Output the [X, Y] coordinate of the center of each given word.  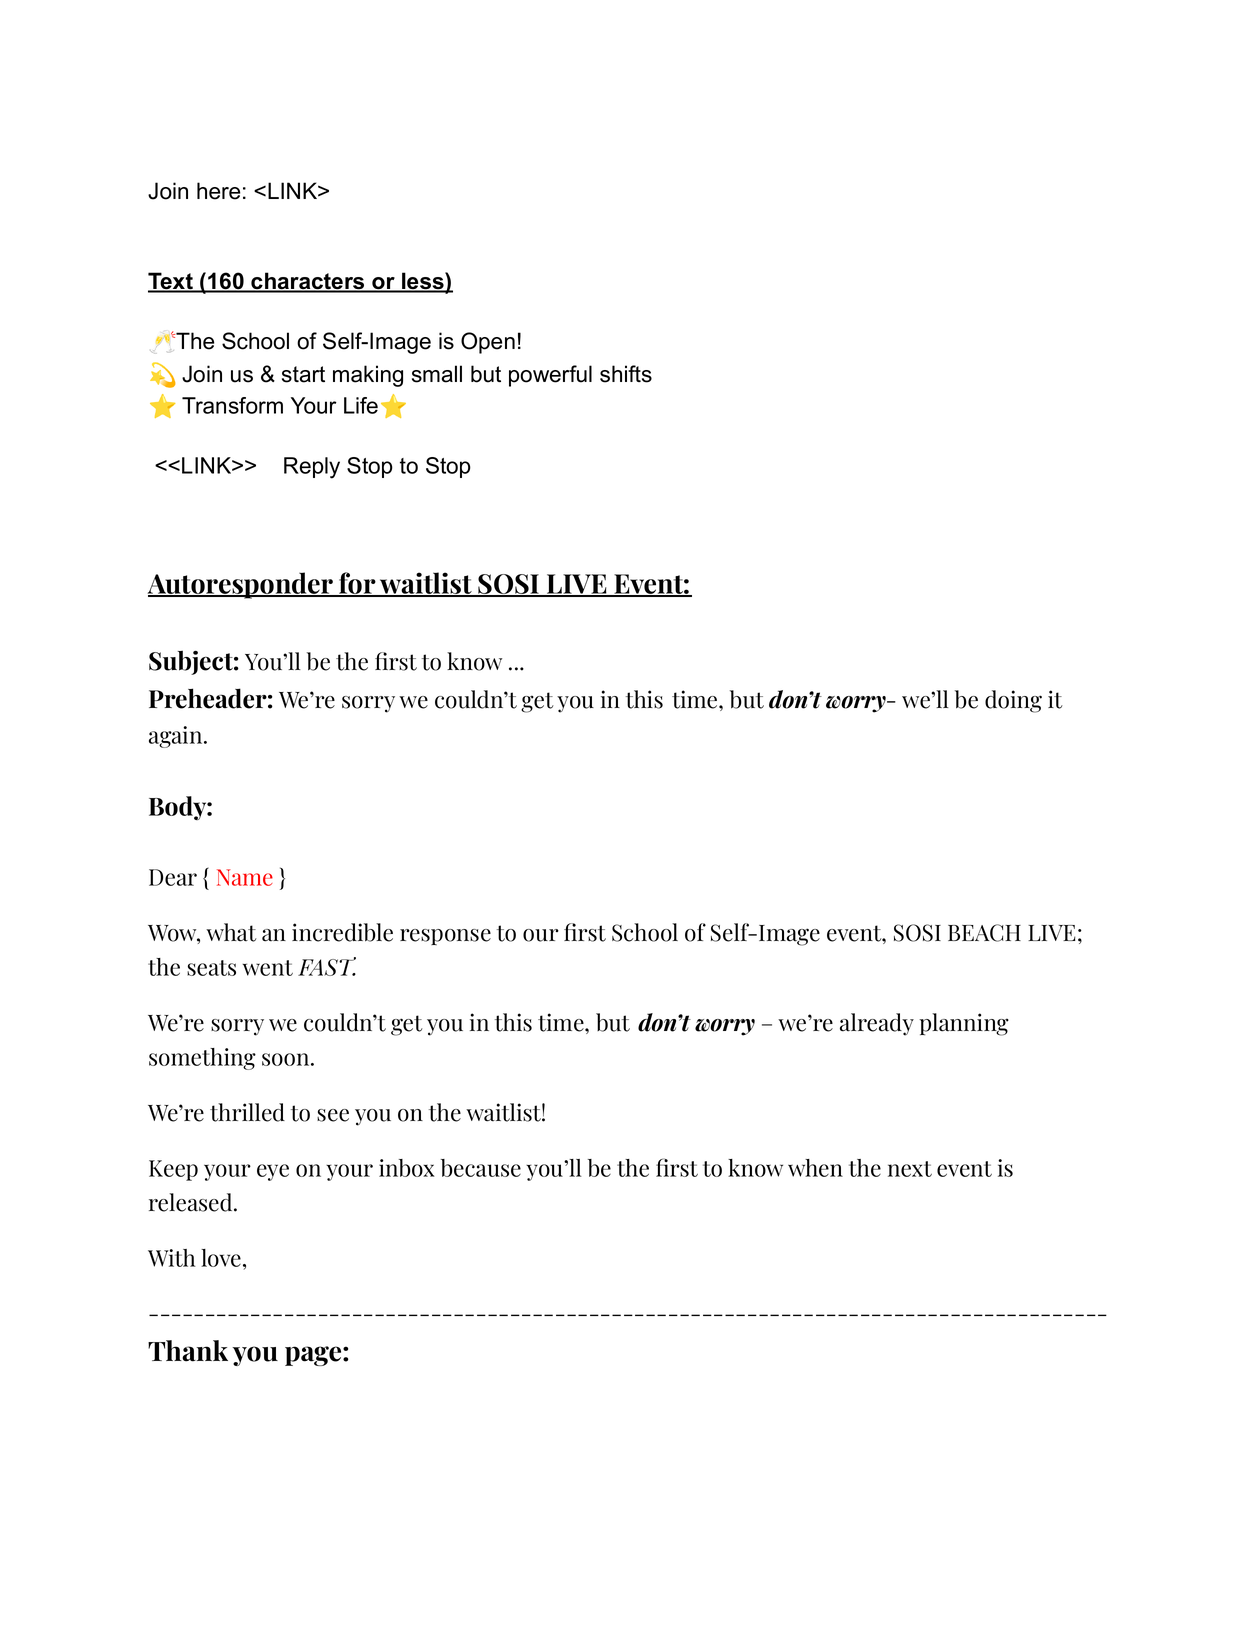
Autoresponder [242, 585]
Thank [188, 1351]
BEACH [984, 933]
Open [488, 343]
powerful [550, 376]
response [445, 937]
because [481, 1168]
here [218, 191]
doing [1013, 701]
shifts [626, 374]
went [268, 968]
